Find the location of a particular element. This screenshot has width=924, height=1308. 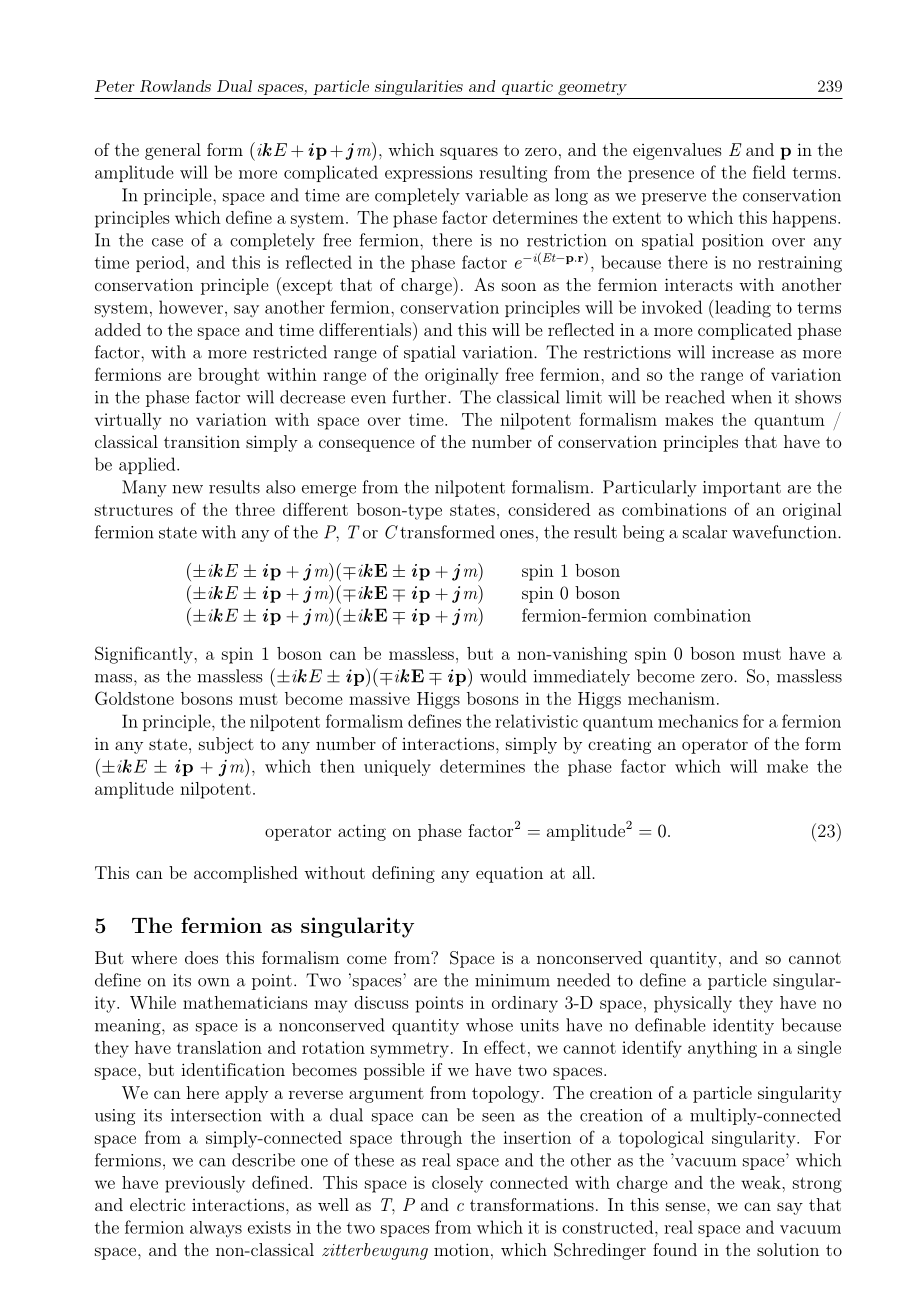

mechanism is located at coordinates (671, 698).
